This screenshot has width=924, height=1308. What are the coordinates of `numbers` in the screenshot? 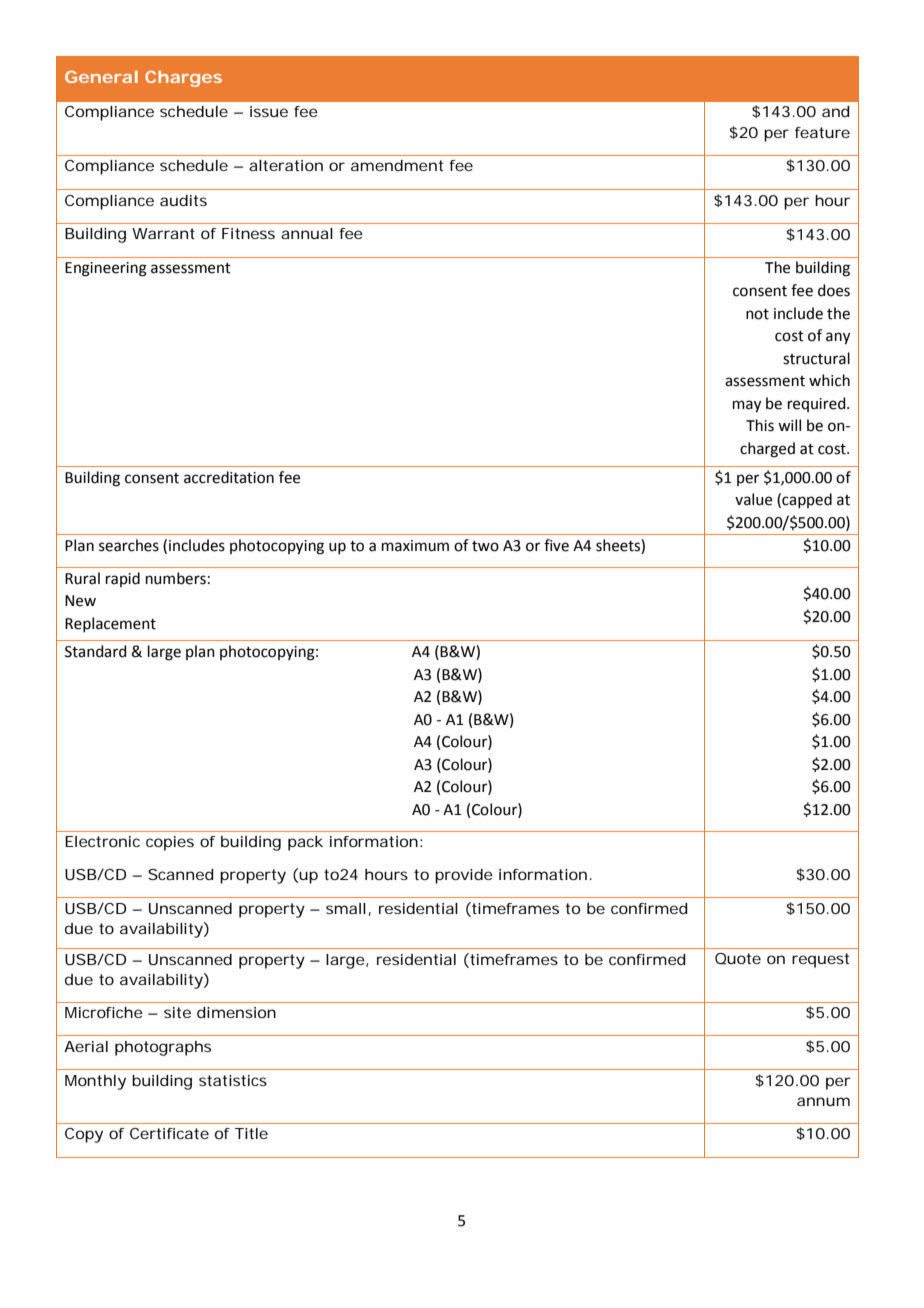 It's located at (176, 578).
